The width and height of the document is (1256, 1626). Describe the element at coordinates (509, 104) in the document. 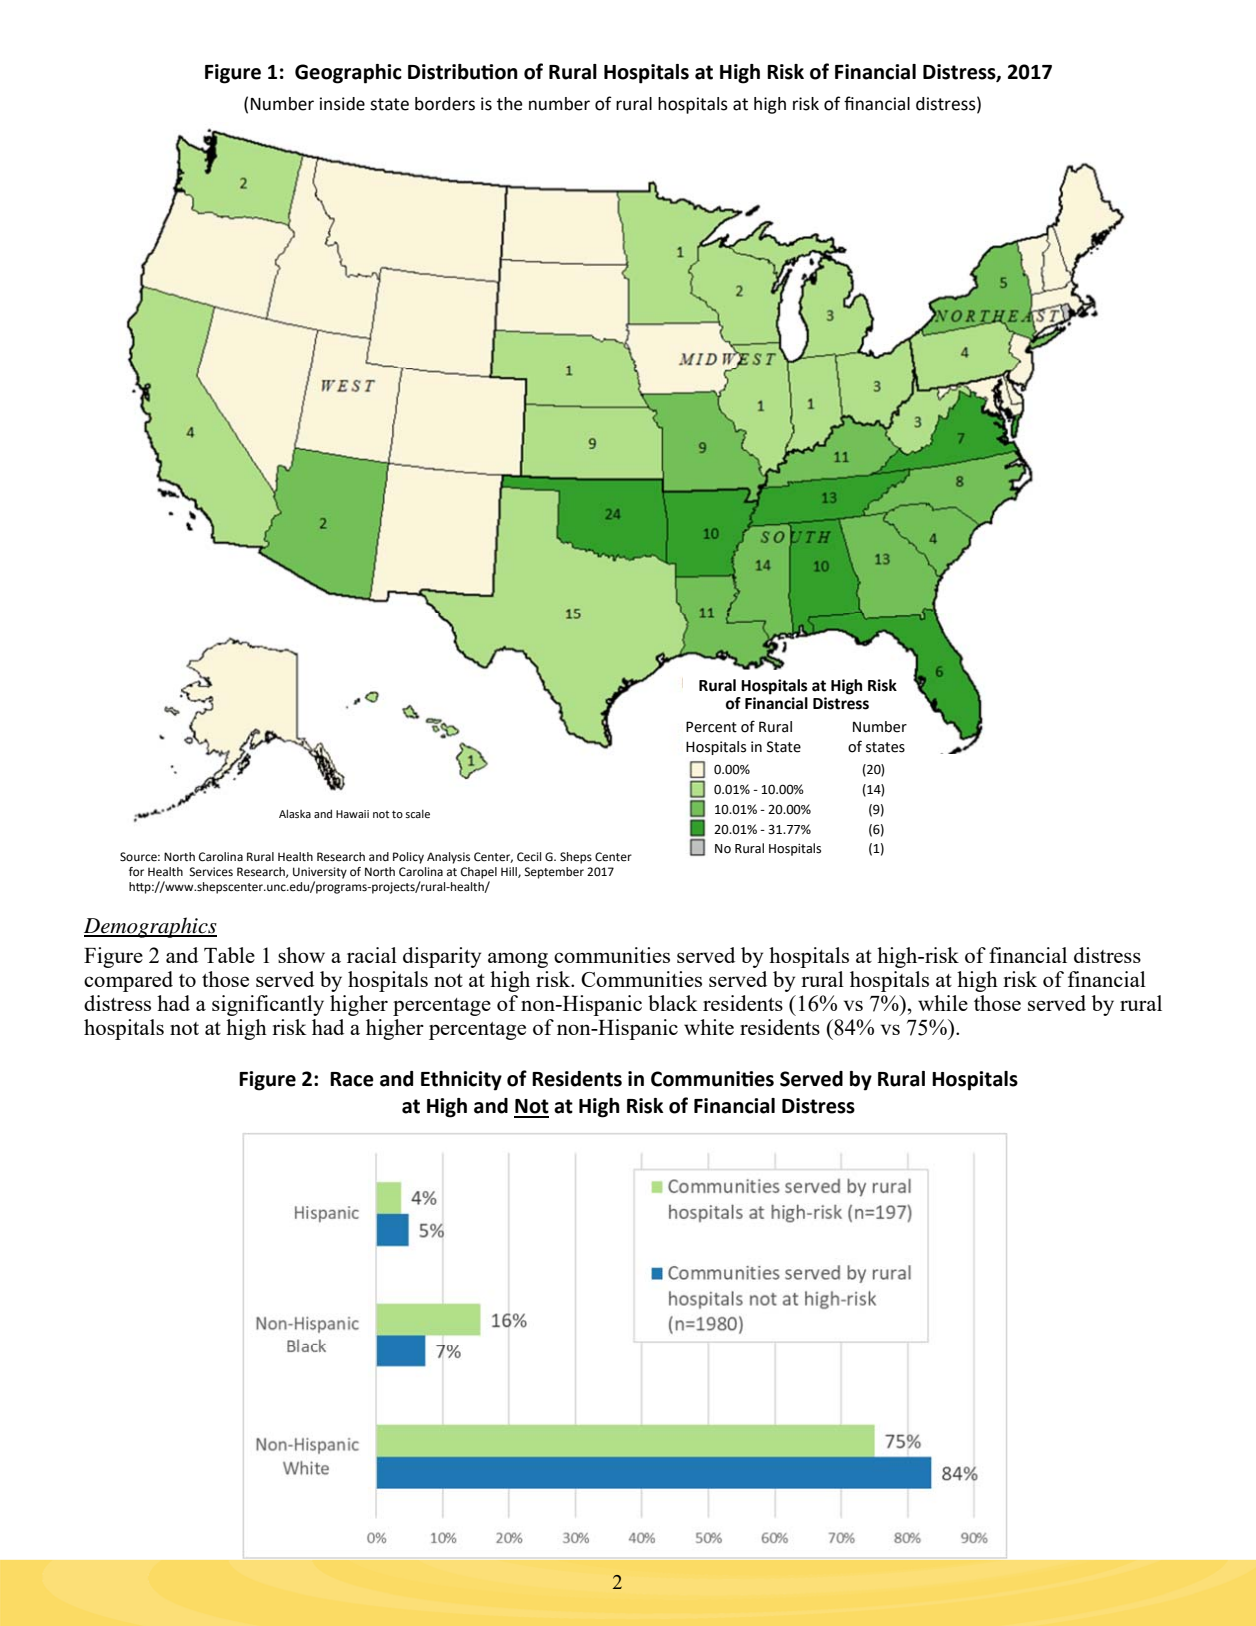

I see `the` at that location.
